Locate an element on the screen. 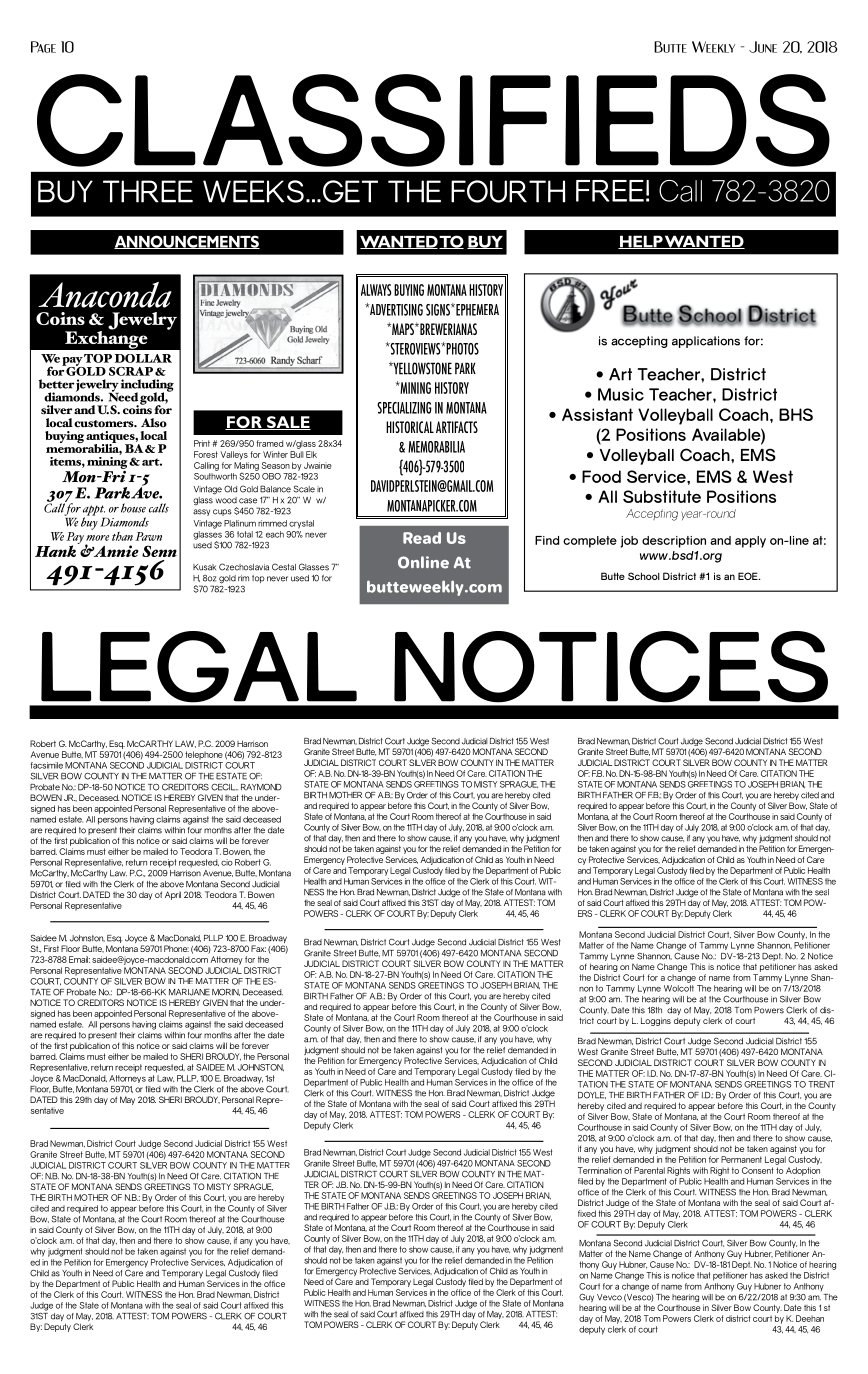 This screenshot has width=868, height=1374. June is located at coordinates (763, 47).
